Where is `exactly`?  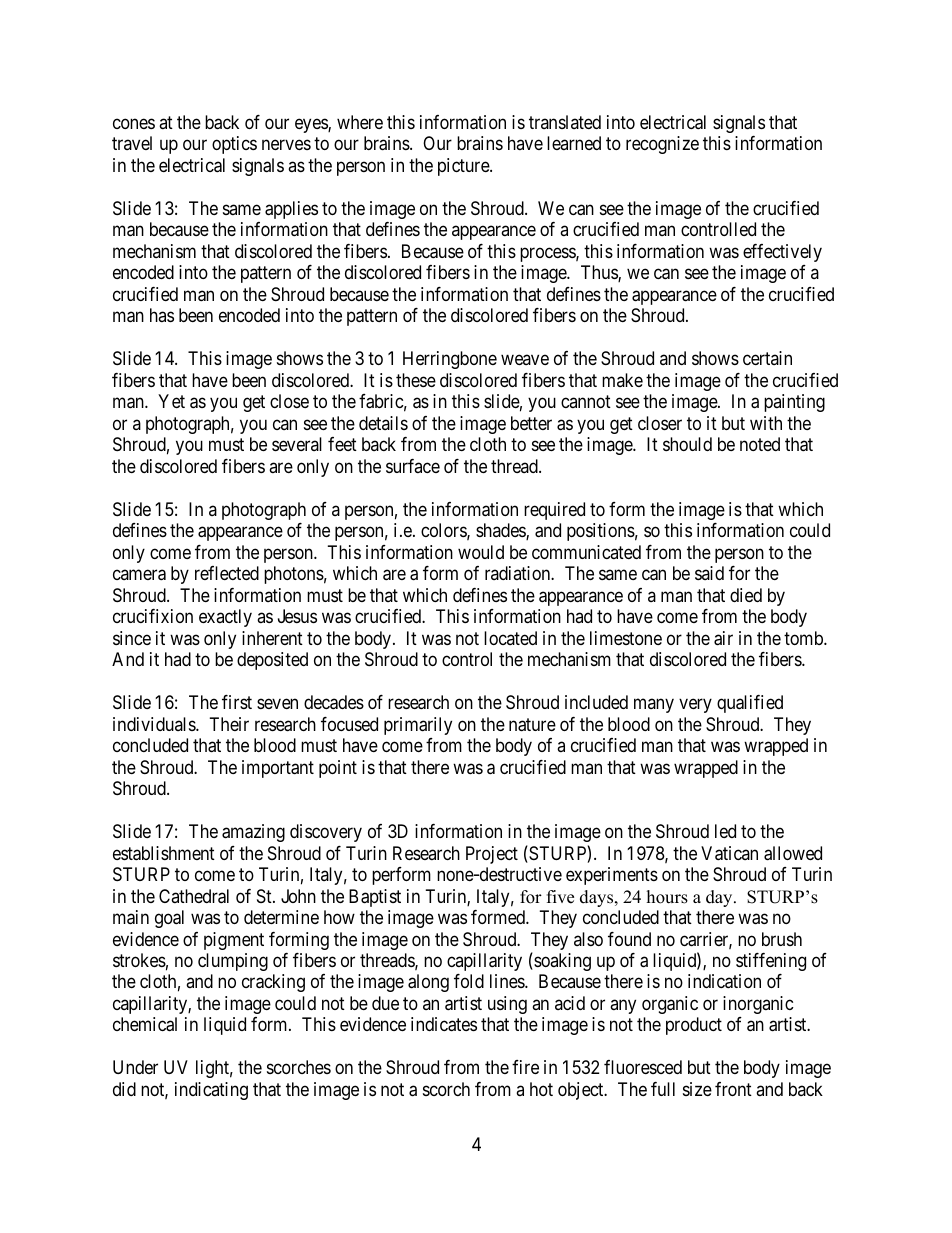 exactly is located at coordinates (225, 618).
